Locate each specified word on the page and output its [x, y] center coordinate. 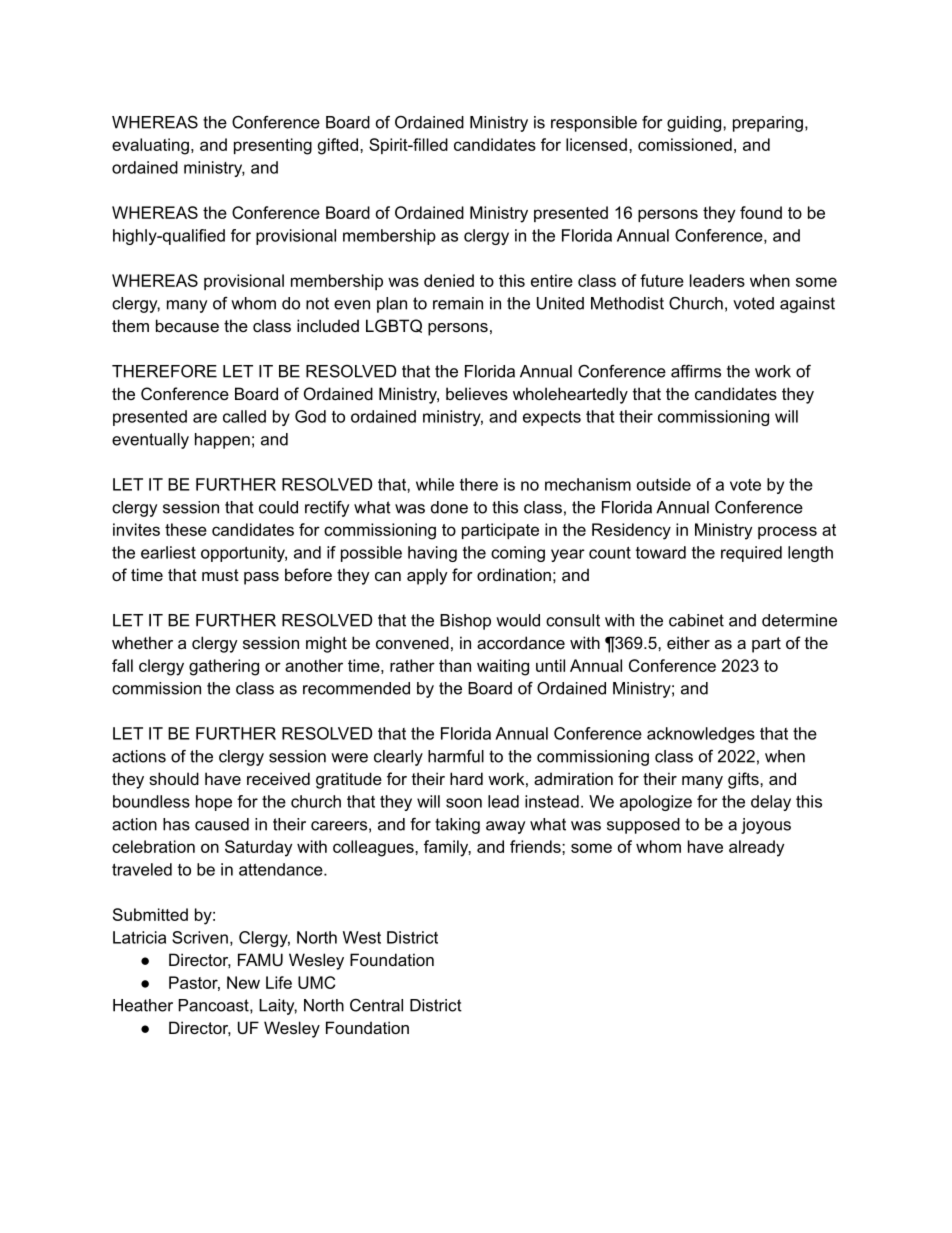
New [243, 982]
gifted [338, 146]
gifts [744, 780]
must [220, 575]
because [187, 325]
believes [477, 393]
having [432, 554]
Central [376, 1005]
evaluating [150, 146]
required [751, 554]
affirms [696, 371]
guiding [694, 124]
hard [466, 778]
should [174, 778]
